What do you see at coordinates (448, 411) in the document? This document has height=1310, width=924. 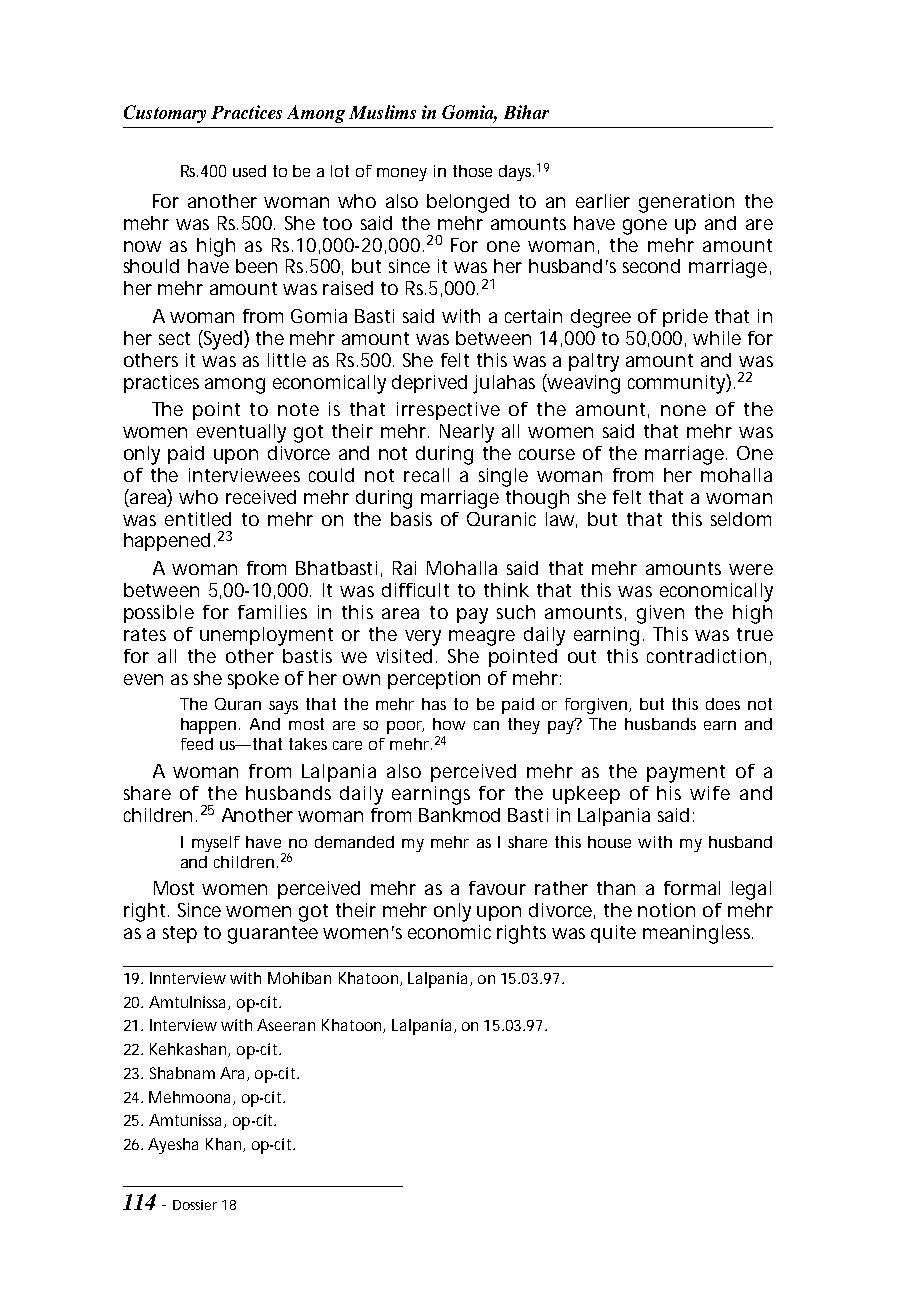 I see `irrespective` at bounding box center [448, 411].
